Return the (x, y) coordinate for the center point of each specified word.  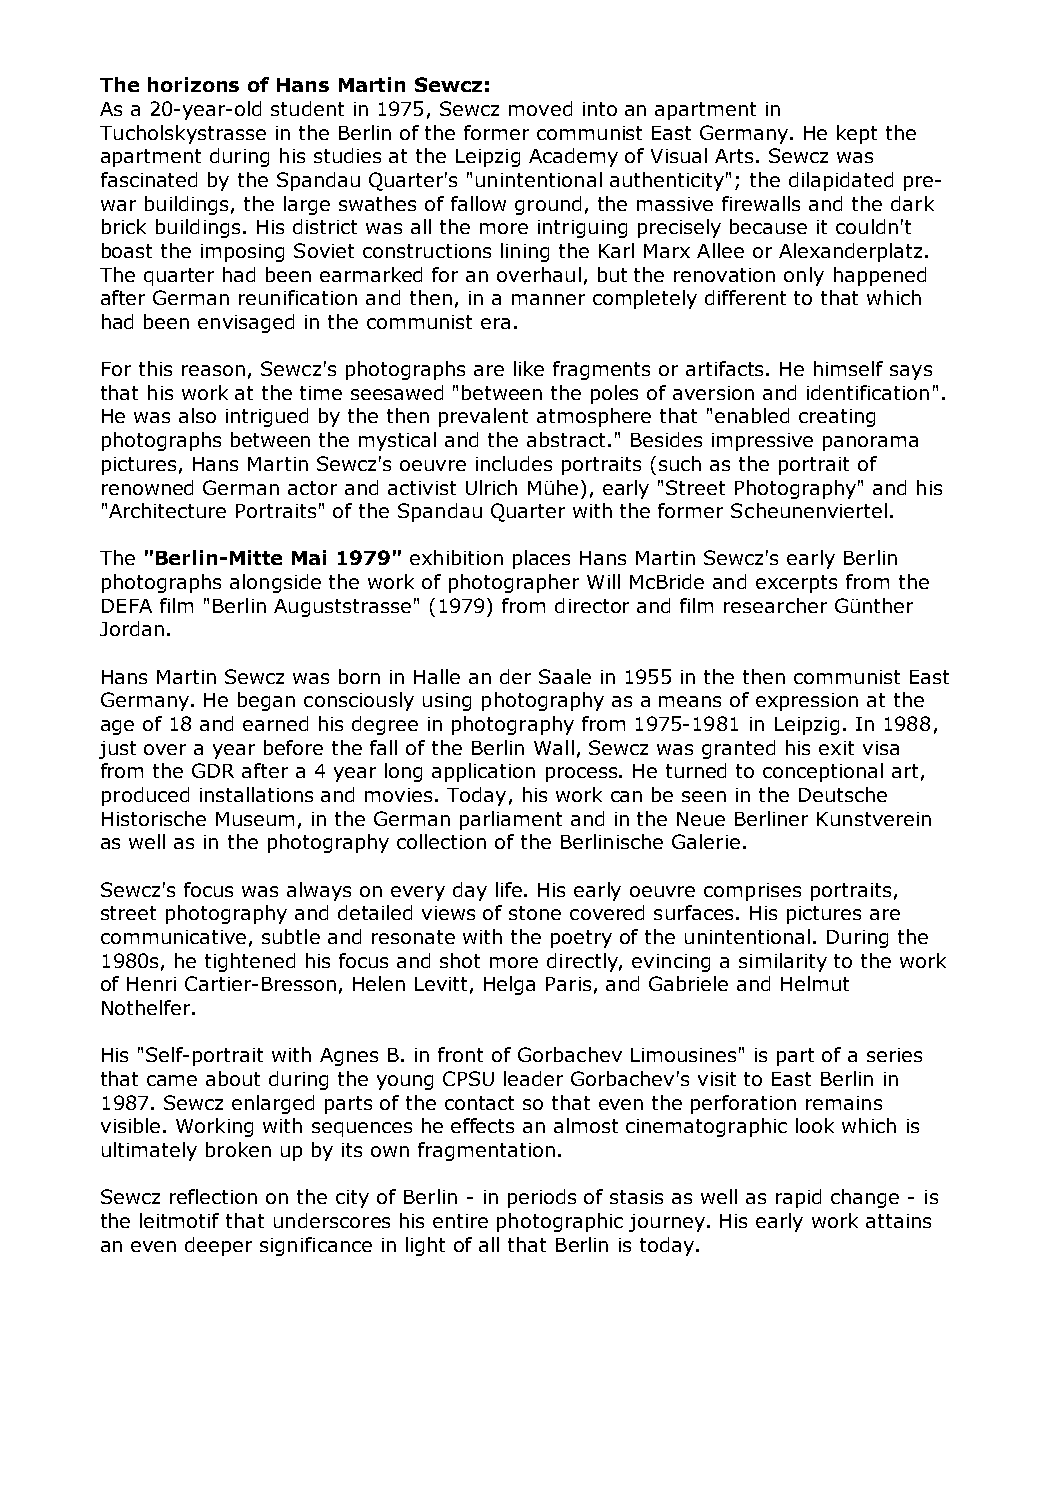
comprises (752, 892)
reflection (213, 1196)
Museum (255, 819)
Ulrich (491, 487)
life (510, 889)
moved (540, 108)
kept (857, 134)
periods (542, 1198)
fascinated (149, 179)
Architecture (167, 510)
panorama (870, 443)
